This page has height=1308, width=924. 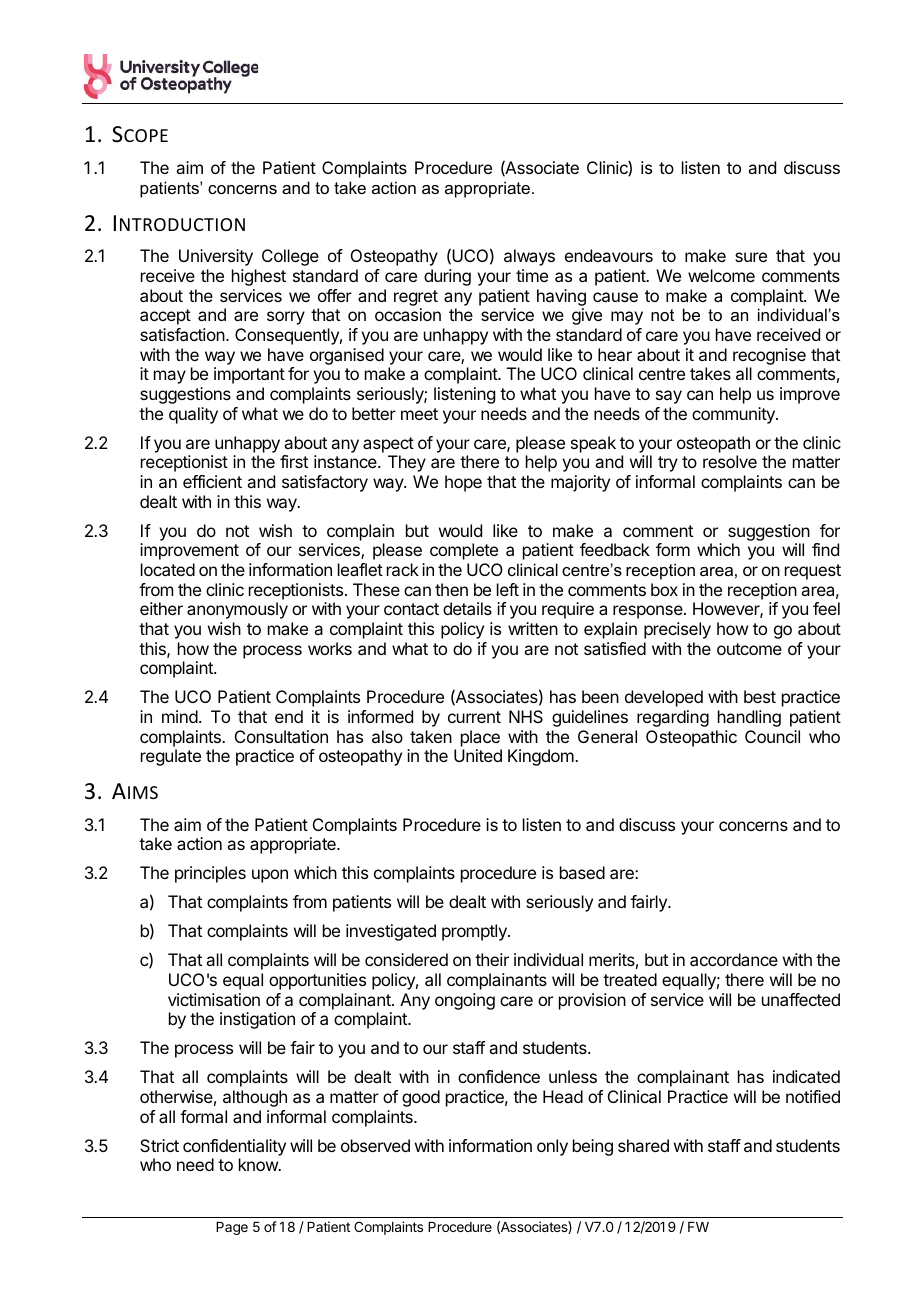 What do you see at coordinates (552, 1147) in the page?
I see `only` at bounding box center [552, 1147].
